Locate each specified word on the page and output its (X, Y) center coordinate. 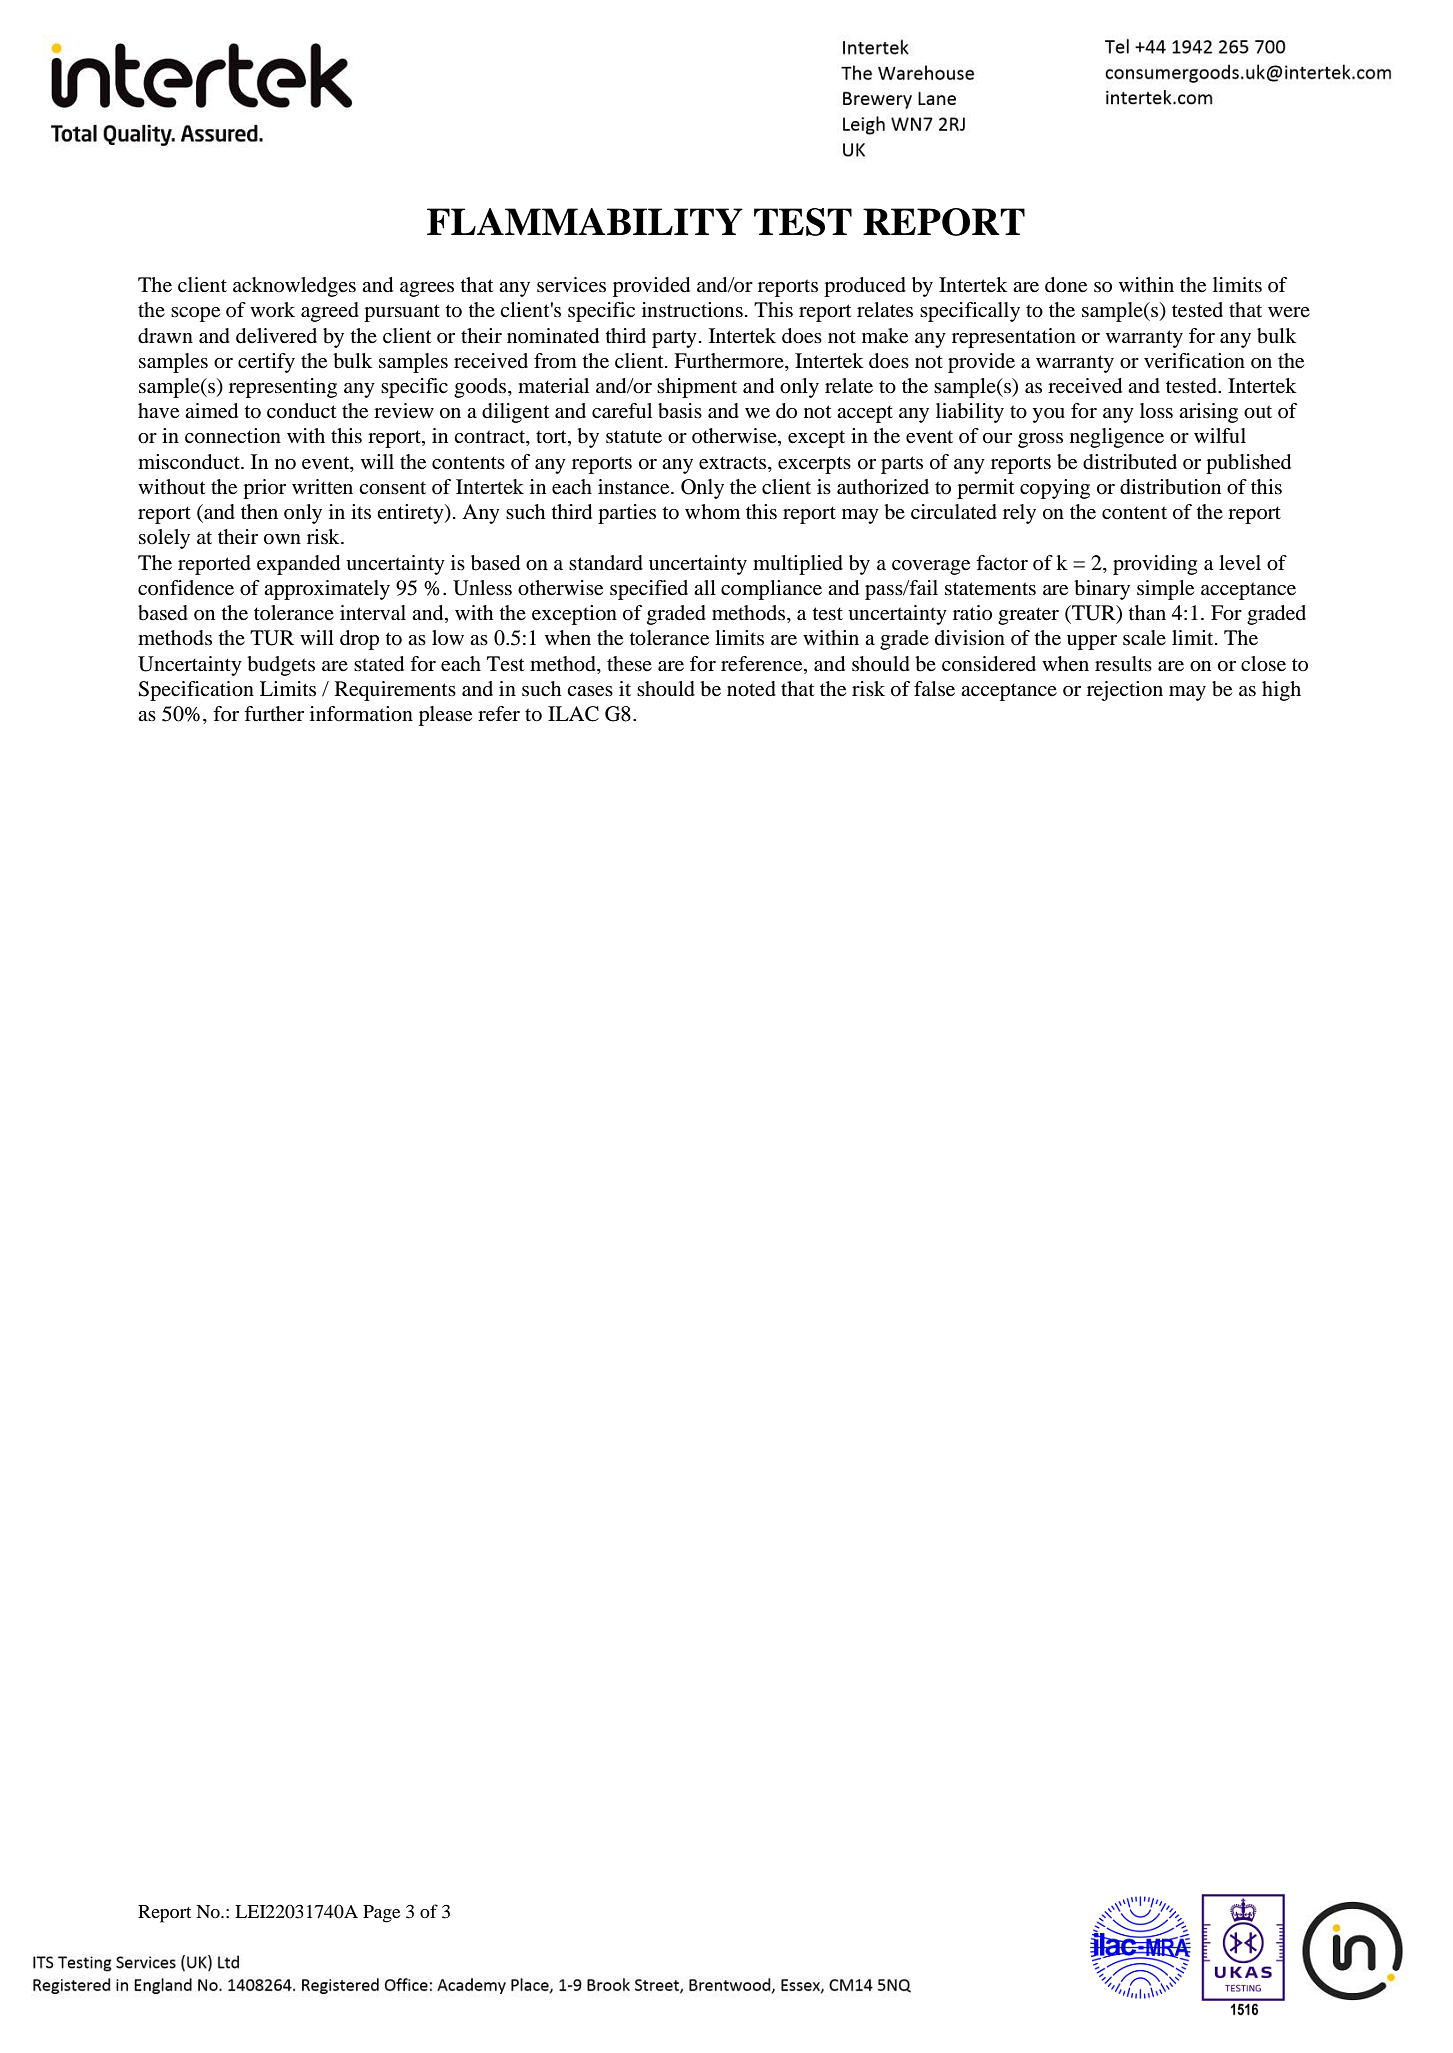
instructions (692, 310)
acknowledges (294, 287)
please (445, 716)
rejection (1125, 691)
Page (381, 1914)
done (1066, 285)
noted (751, 689)
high (1281, 691)
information (361, 714)
